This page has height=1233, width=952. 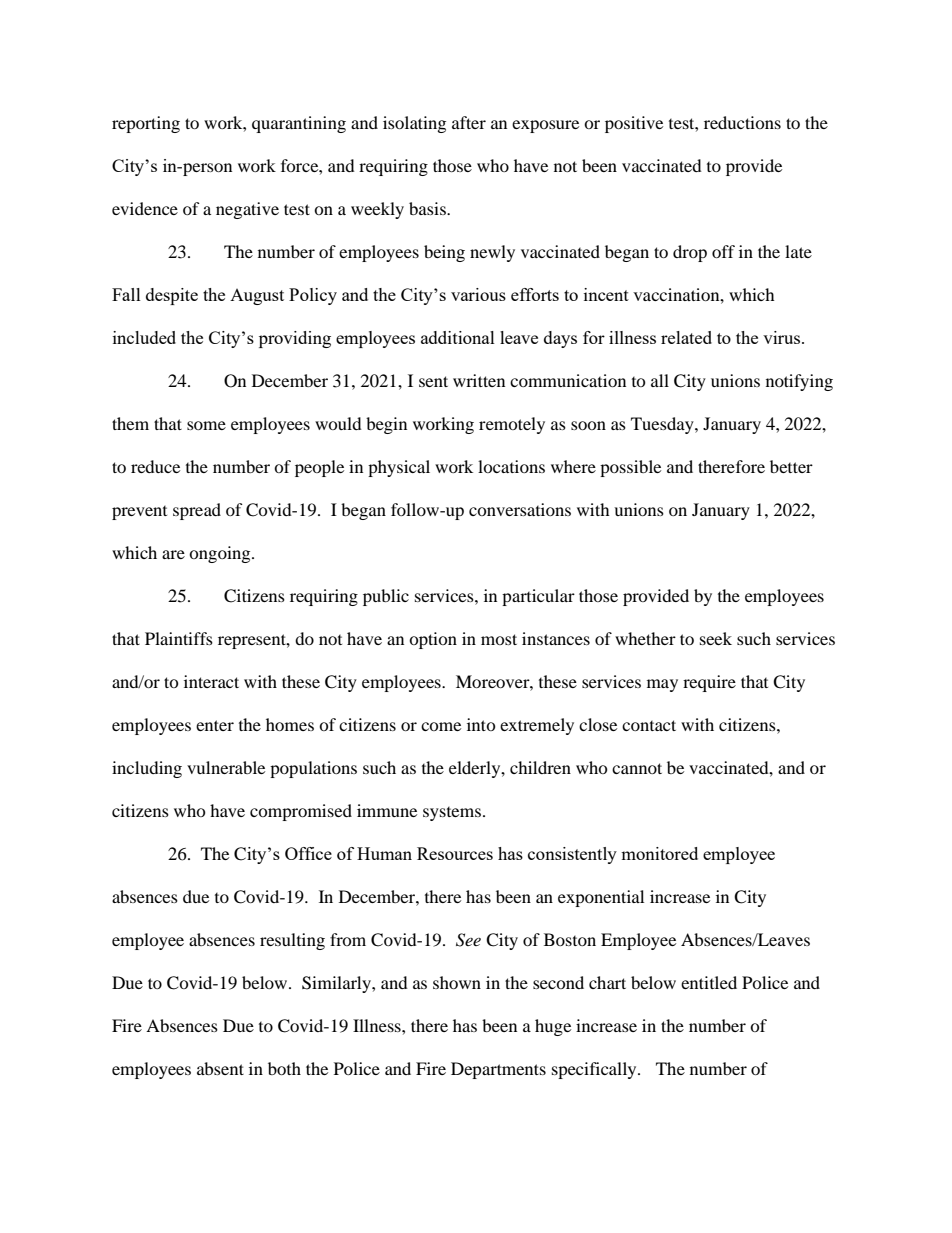 I want to click on reporting, so click(x=146, y=124).
